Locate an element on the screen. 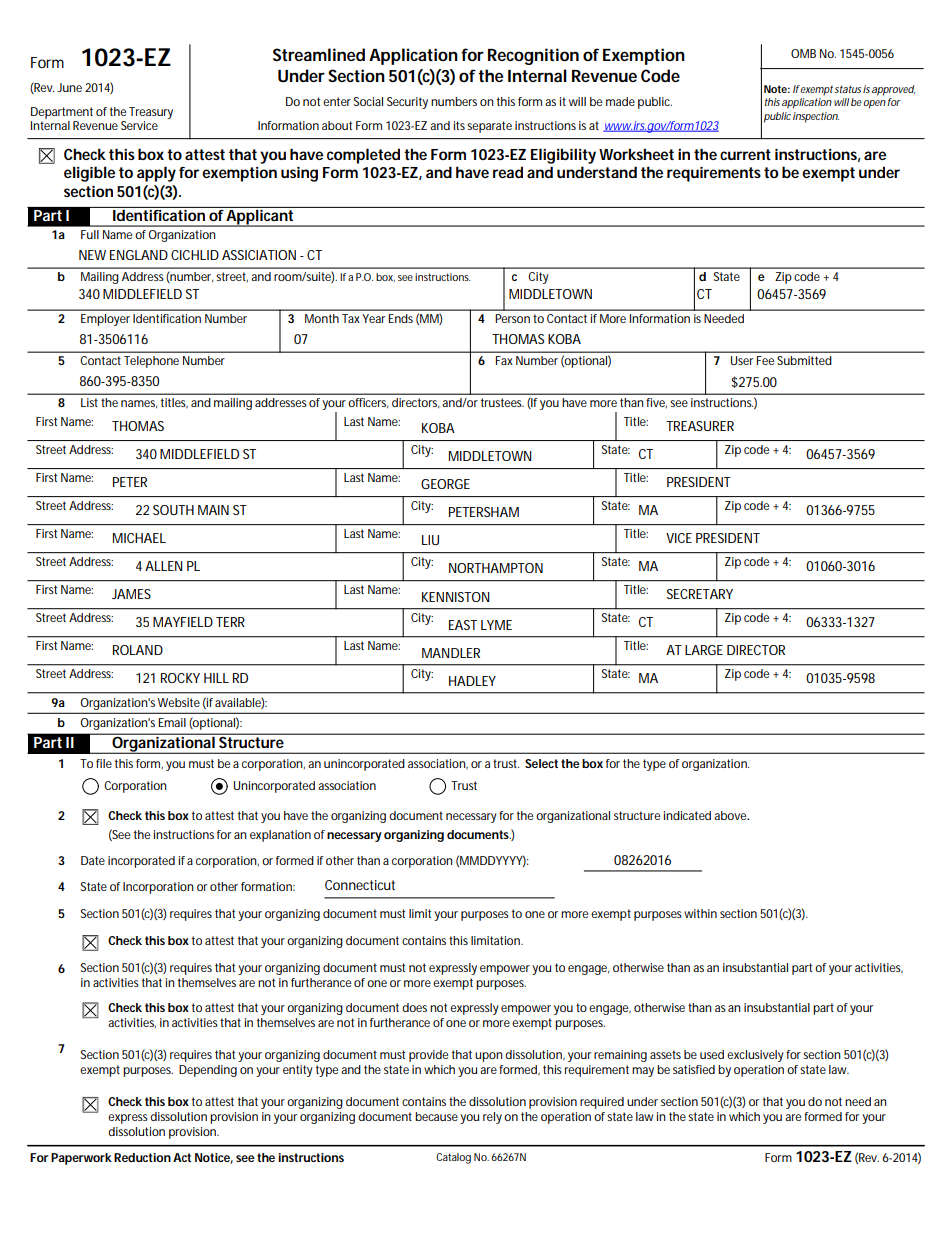 The height and width of the screenshot is (1233, 952). Treasury is located at coordinates (151, 113).
